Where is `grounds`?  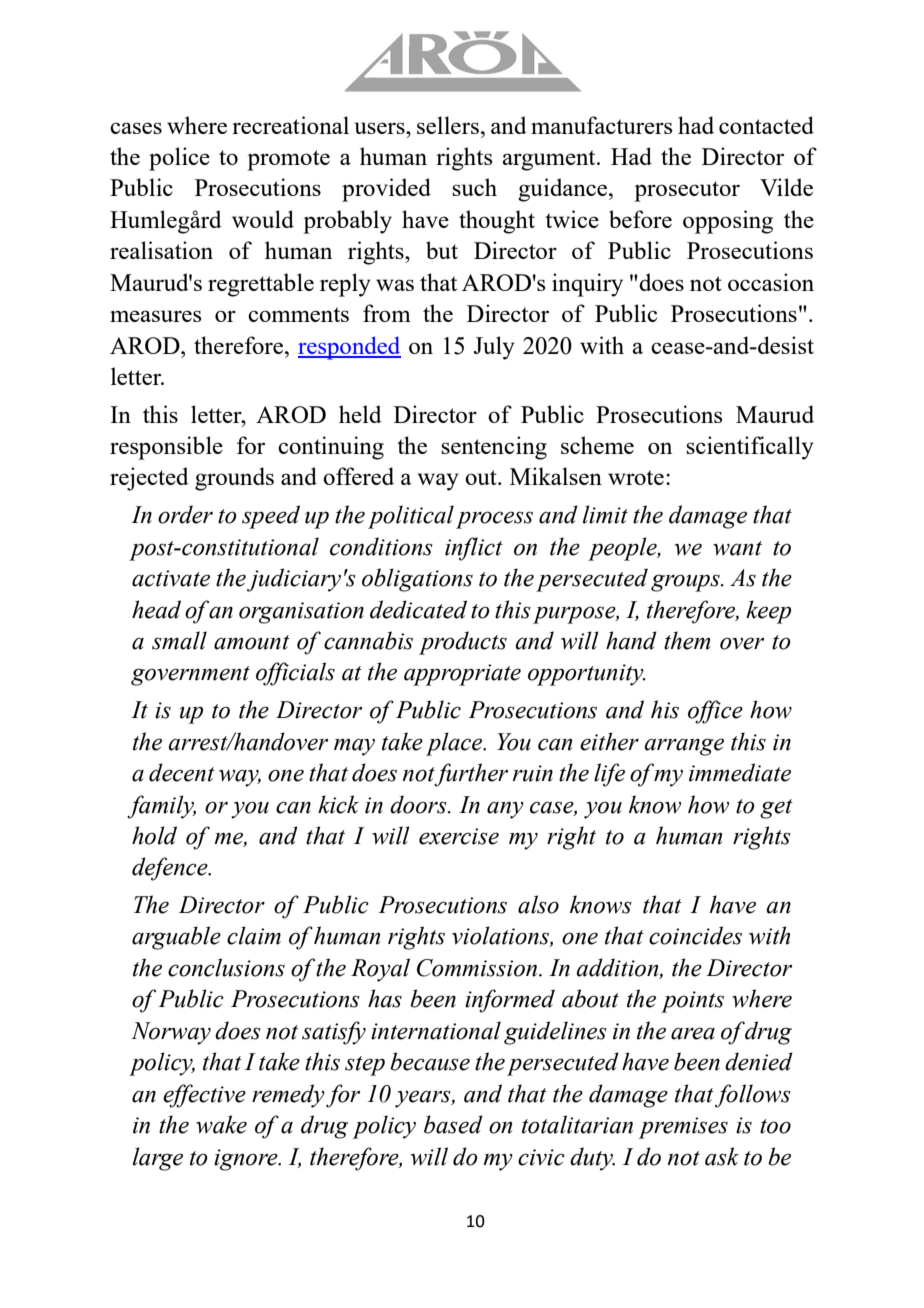
grounds is located at coordinates (234, 479).
